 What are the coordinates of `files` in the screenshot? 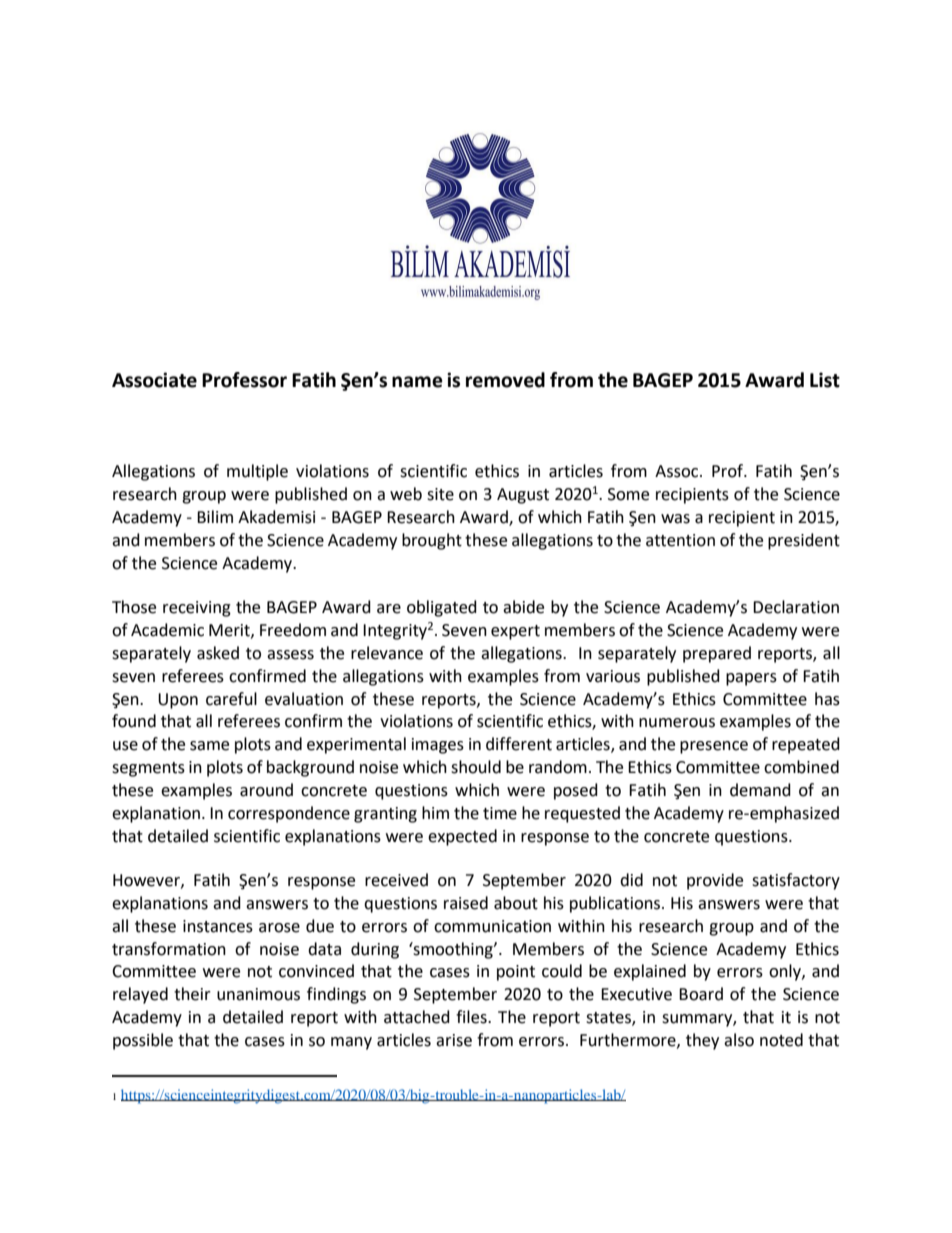 It's located at (472, 1017).
